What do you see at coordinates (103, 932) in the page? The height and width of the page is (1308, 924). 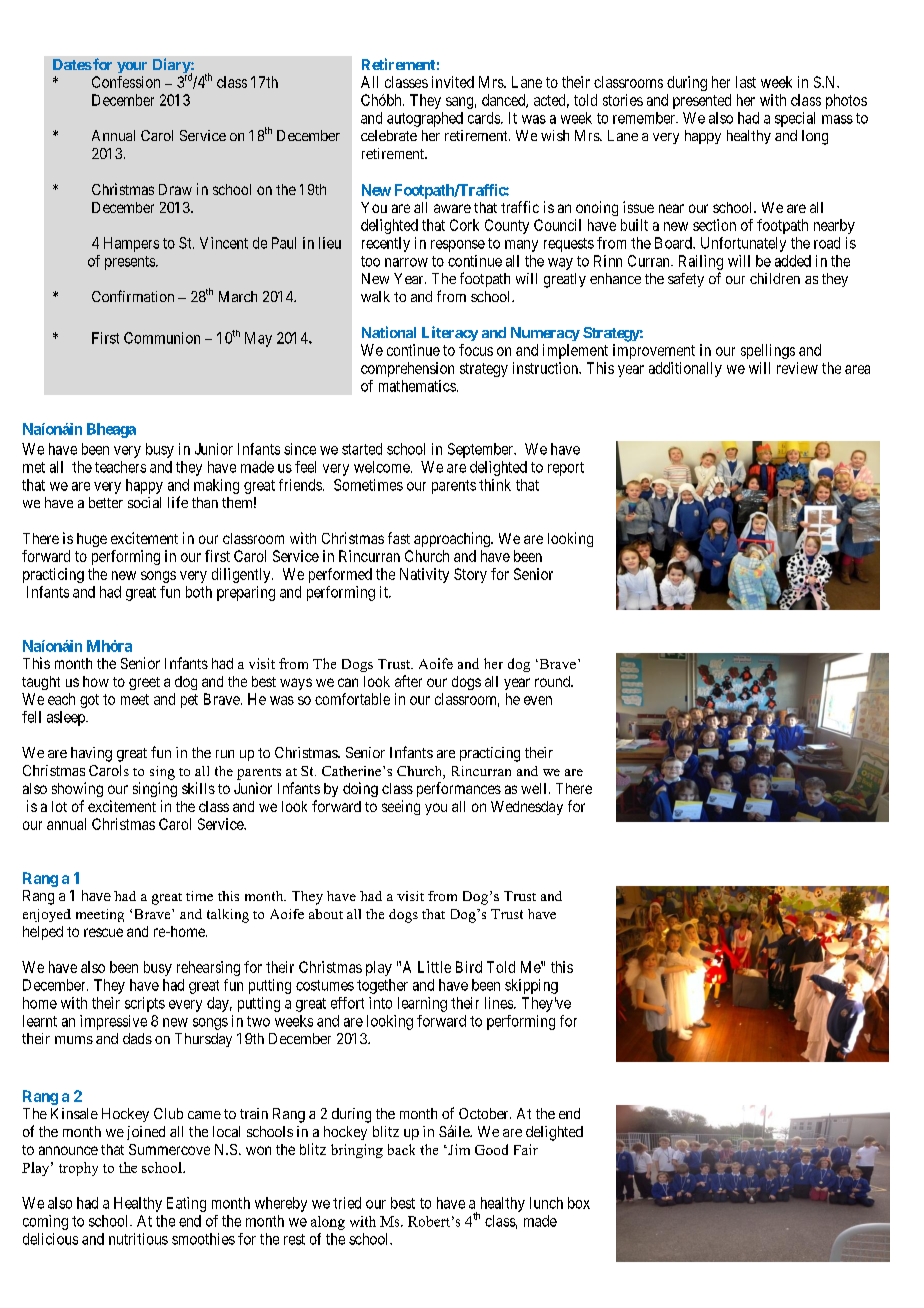 I see `rescue` at bounding box center [103, 932].
